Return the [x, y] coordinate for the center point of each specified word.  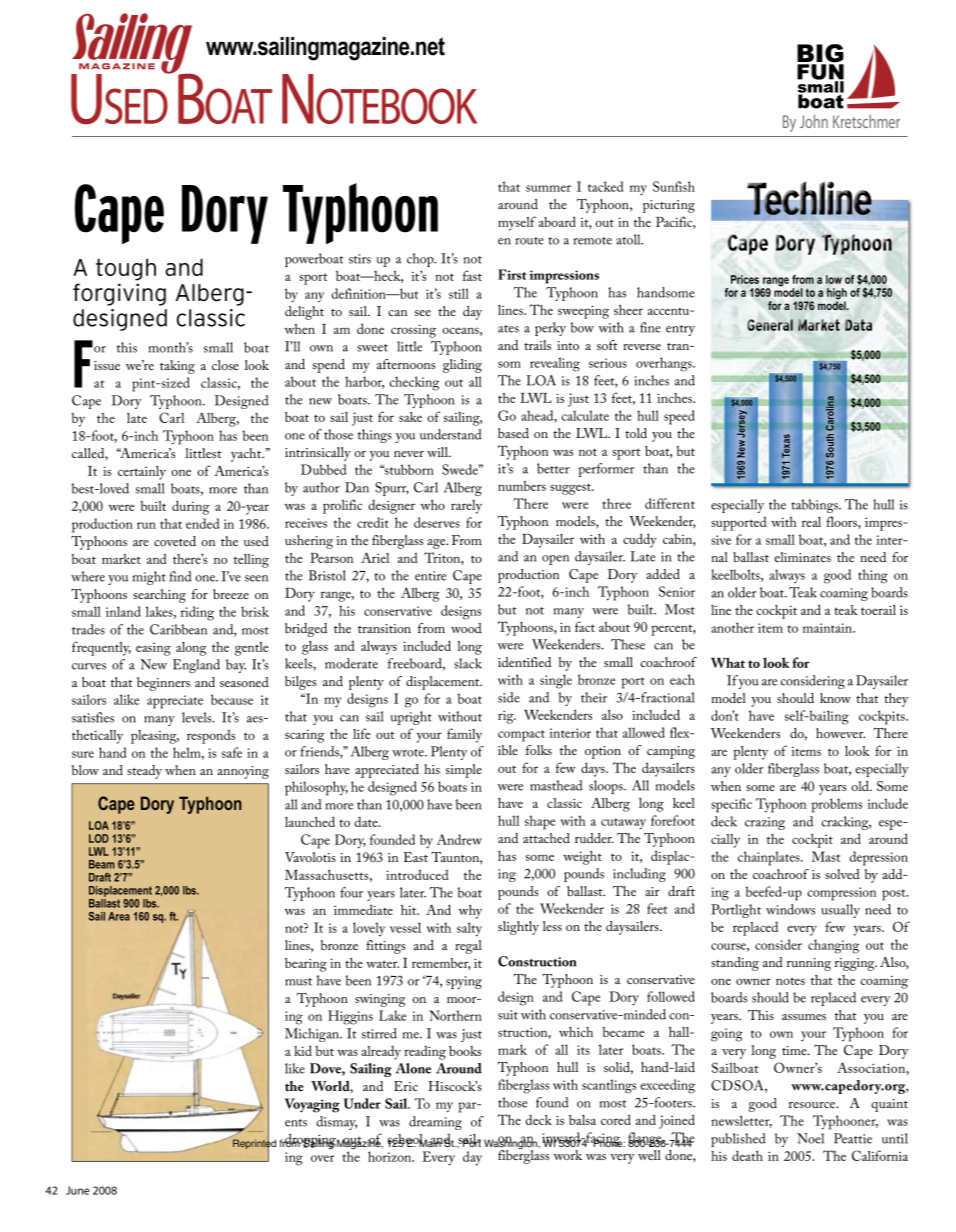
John [814, 121]
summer [548, 188]
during [190, 507]
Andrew [459, 839]
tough [126, 269]
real [811, 522]
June [78, 1190]
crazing [765, 823]
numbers [522, 486]
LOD [99, 838]
